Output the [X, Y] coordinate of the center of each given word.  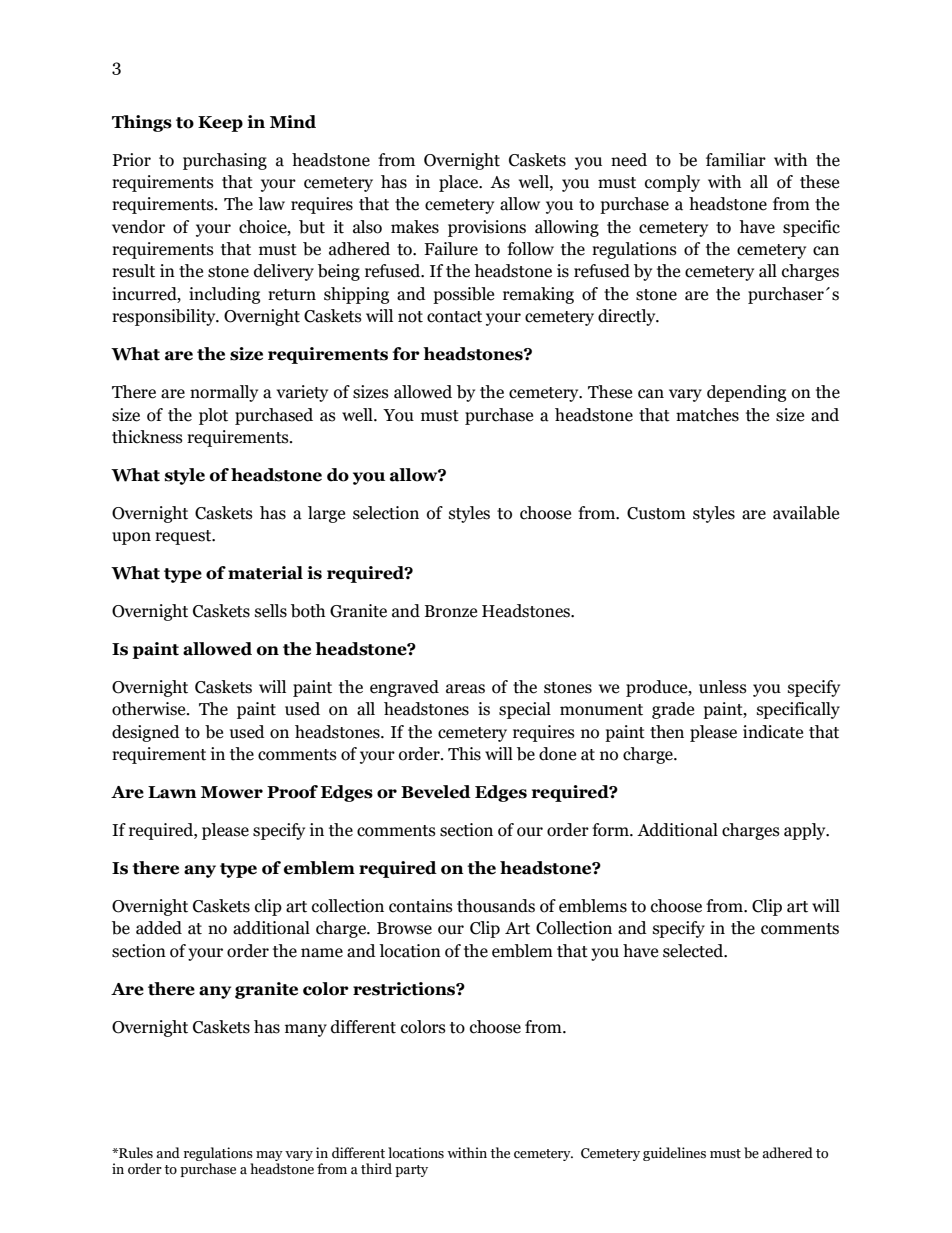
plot [213, 416]
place [460, 183]
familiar [736, 160]
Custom [656, 513]
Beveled [436, 792]
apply [806, 831]
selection [386, 513]
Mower [232, 792]
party [411, 1171]
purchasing [225, 161]
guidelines [674, 1154]
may [269, 1157]
